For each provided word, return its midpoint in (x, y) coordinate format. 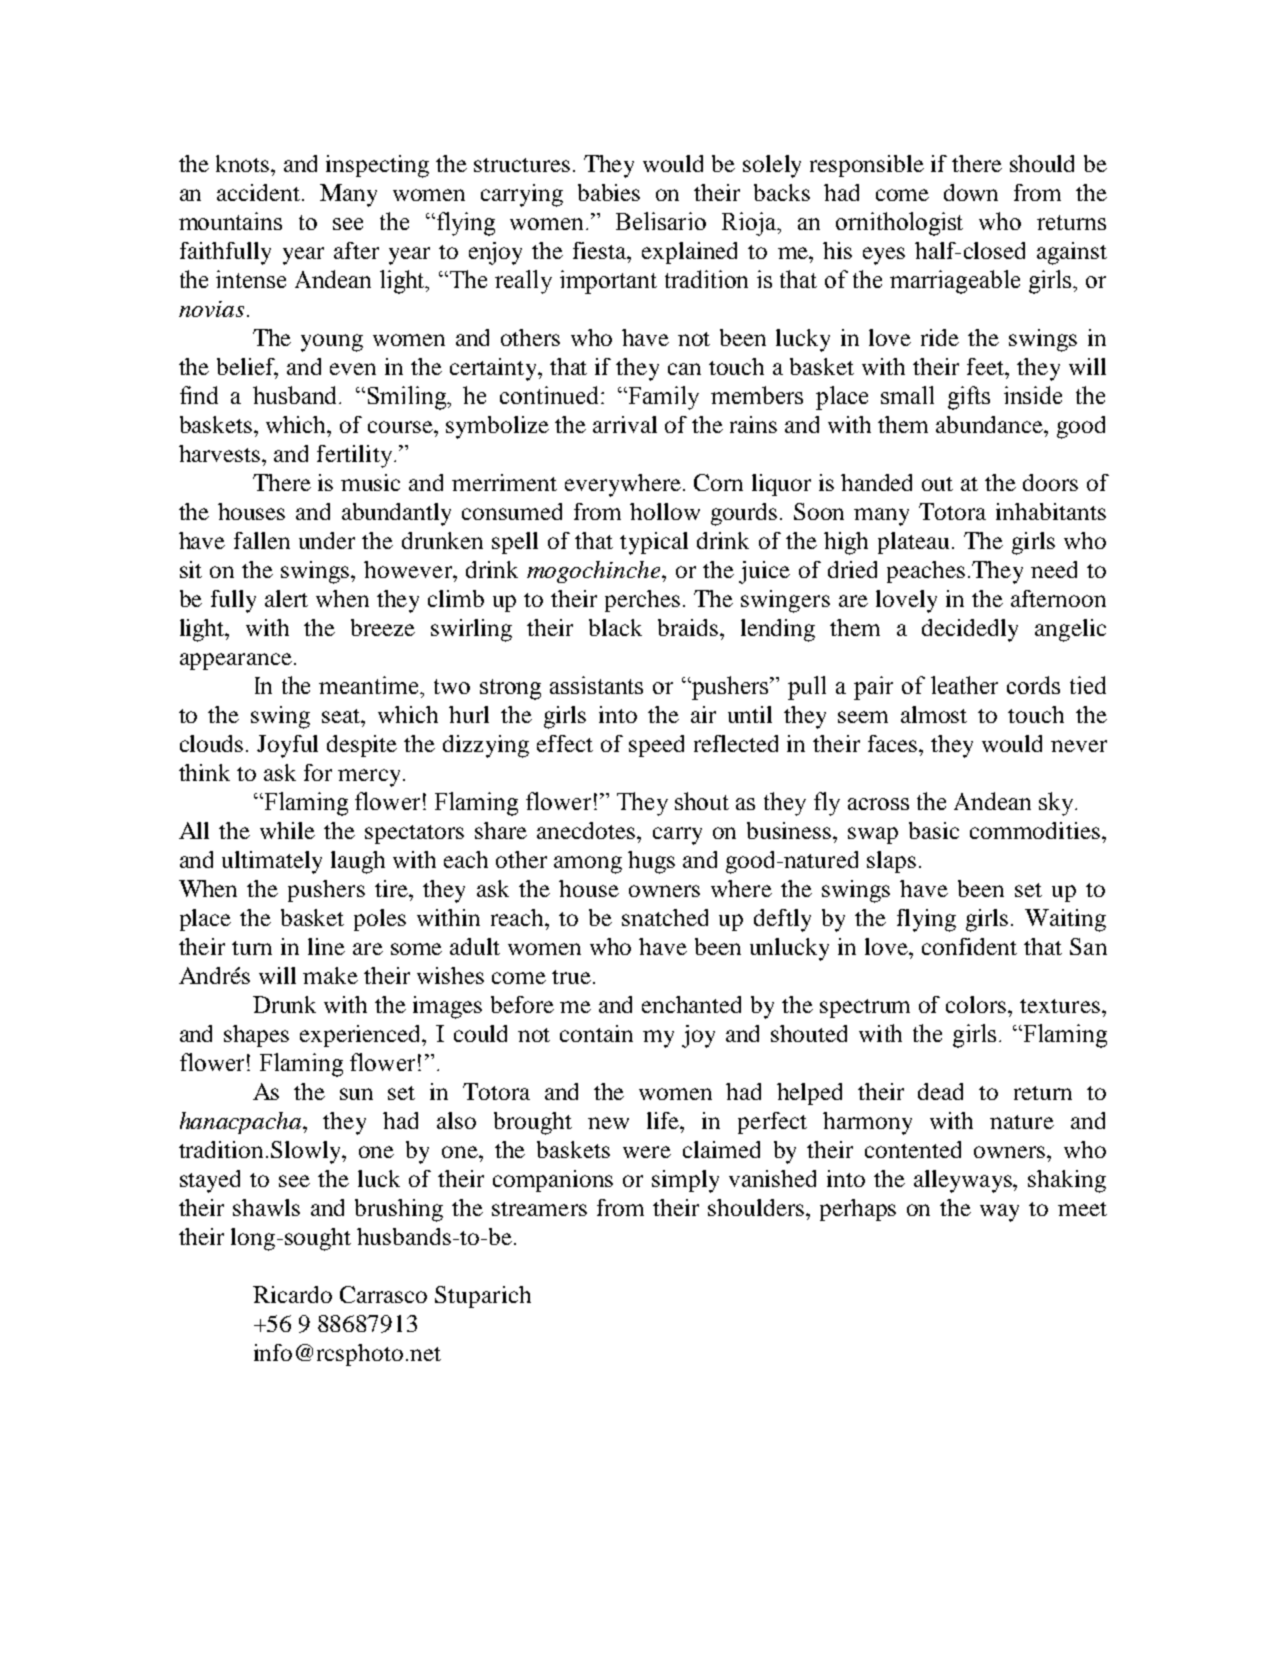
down (971, 192)
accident (260, 192)
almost (934, 714)
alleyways (964, 1181)
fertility (356, 456)
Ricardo (292, 1294)
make (330, 975)
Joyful (287, 746)
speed (656, 746)
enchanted (691, 1004)
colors (977, 1004)
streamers (539, 1209)
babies (609, 192)
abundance (991, 424)
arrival (625, 424)
